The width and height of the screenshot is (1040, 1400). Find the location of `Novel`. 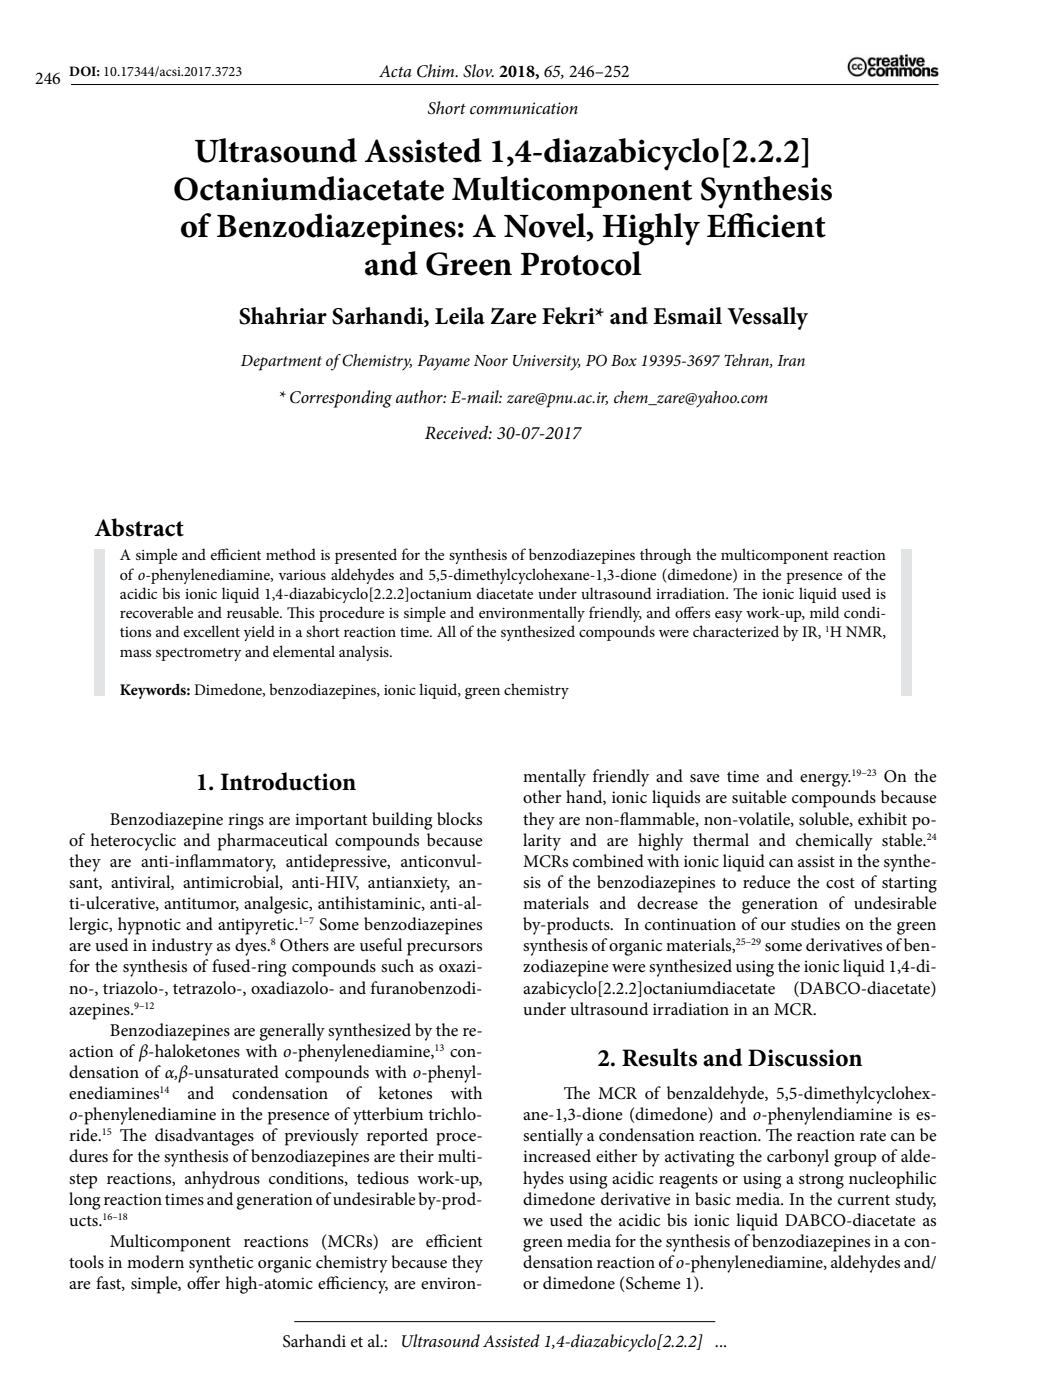

Novel is located at coordinates (546, 225).
